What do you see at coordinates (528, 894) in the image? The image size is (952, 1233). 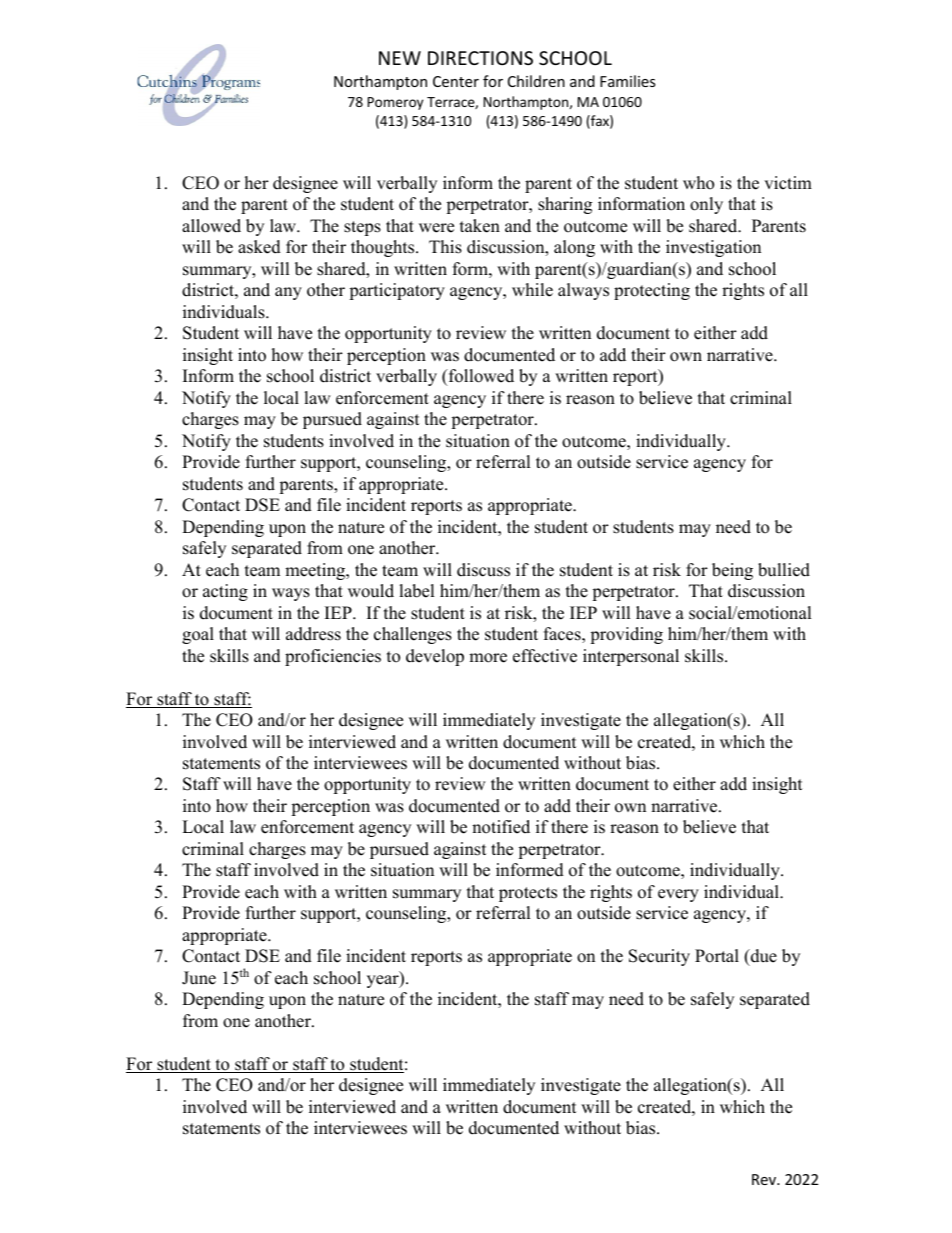 I see `protects` at bounding box center [528, 894].
